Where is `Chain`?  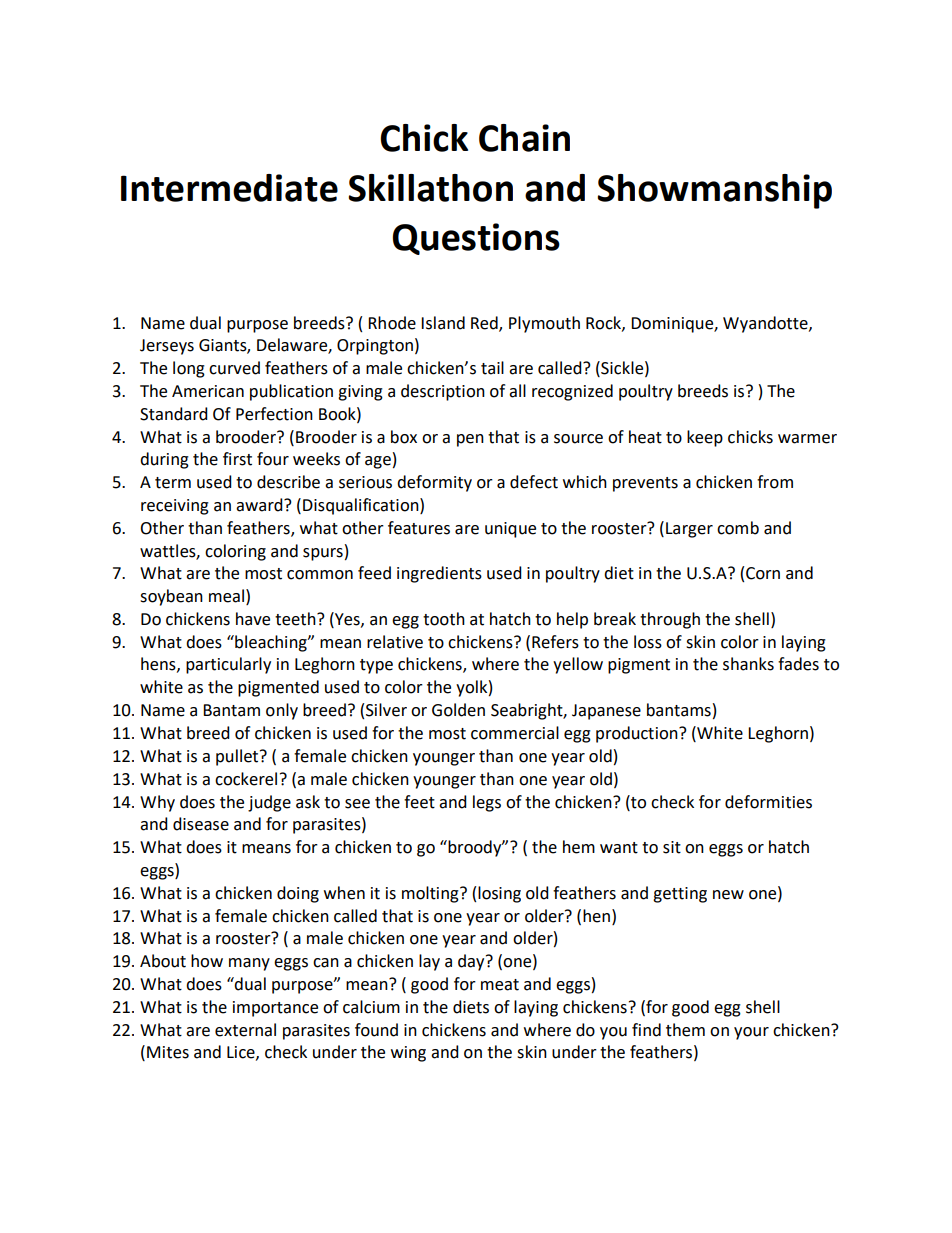
Chain is located at coordinates (524, 138).
